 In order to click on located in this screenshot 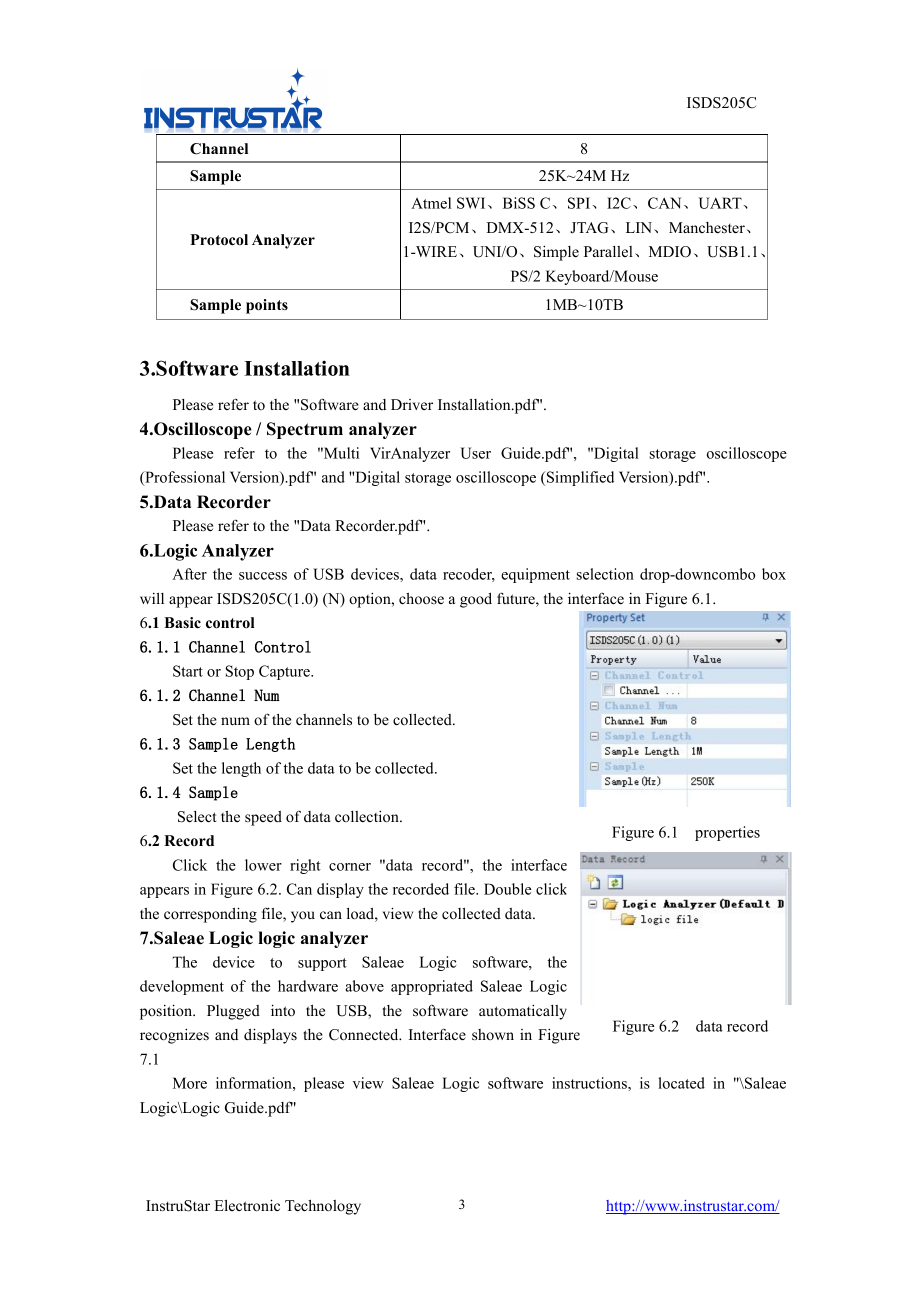, I will do `click(681, 1083)`.
